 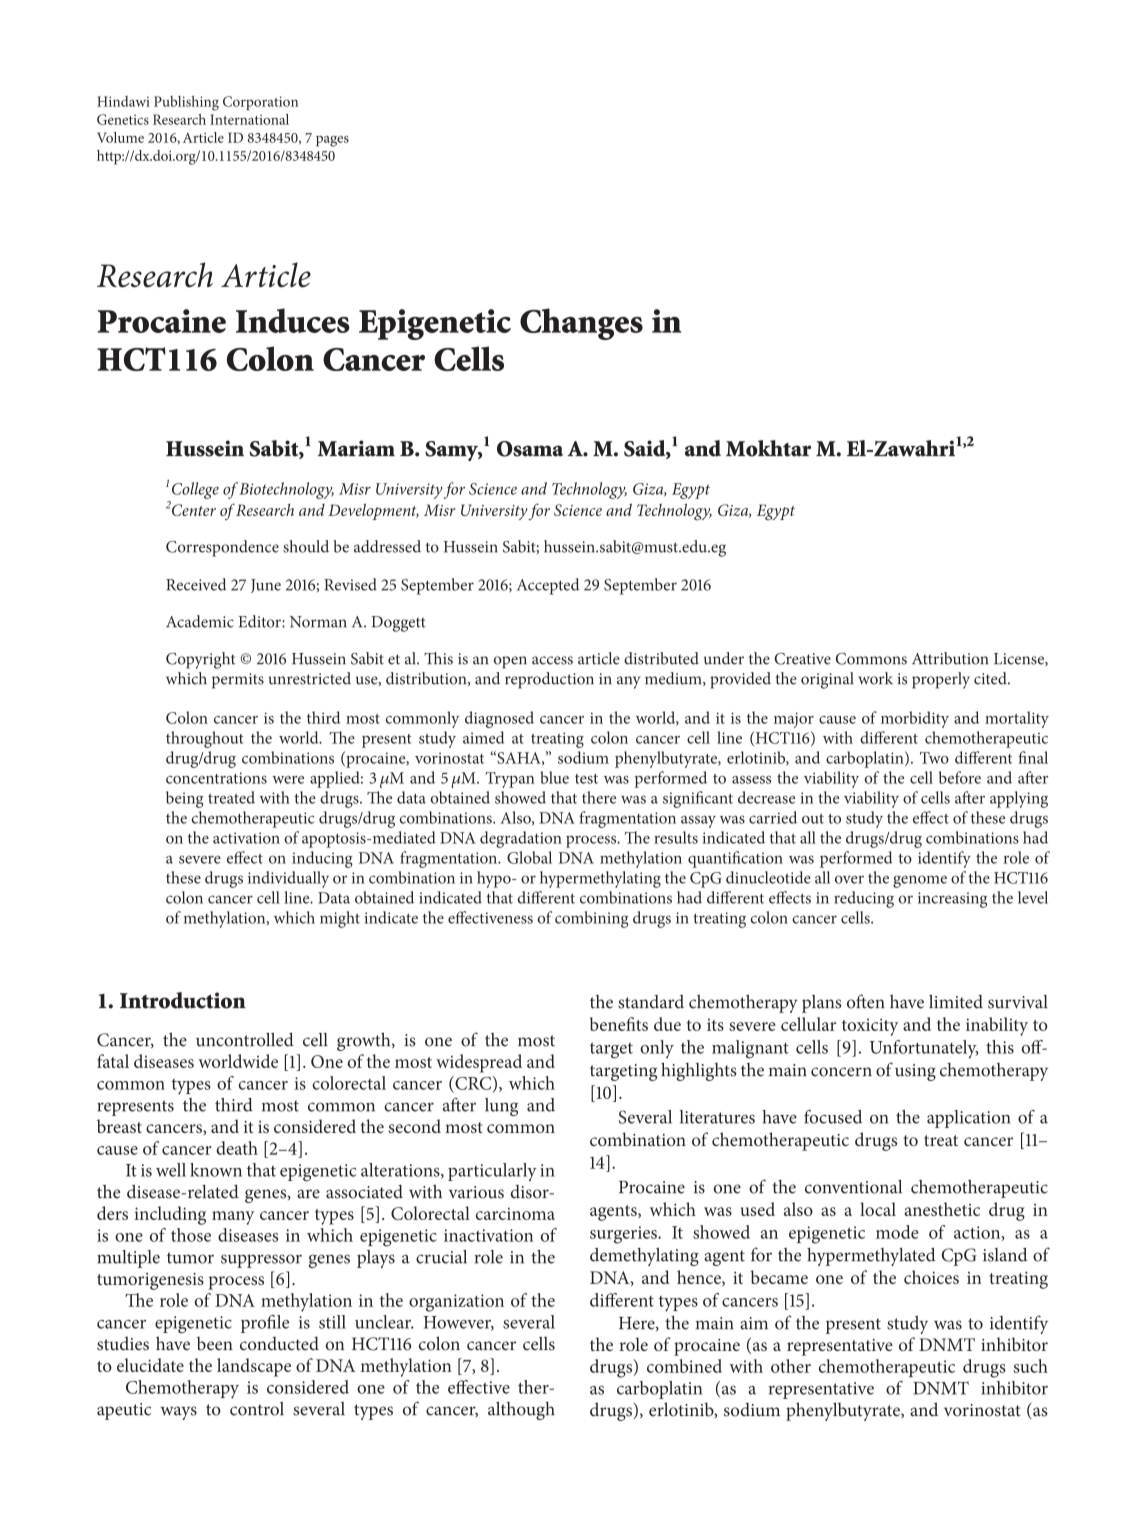 What do you see at coordinates (521, 1411) in the screenshot?
I see `although` at bounding box center [521, 1411].
